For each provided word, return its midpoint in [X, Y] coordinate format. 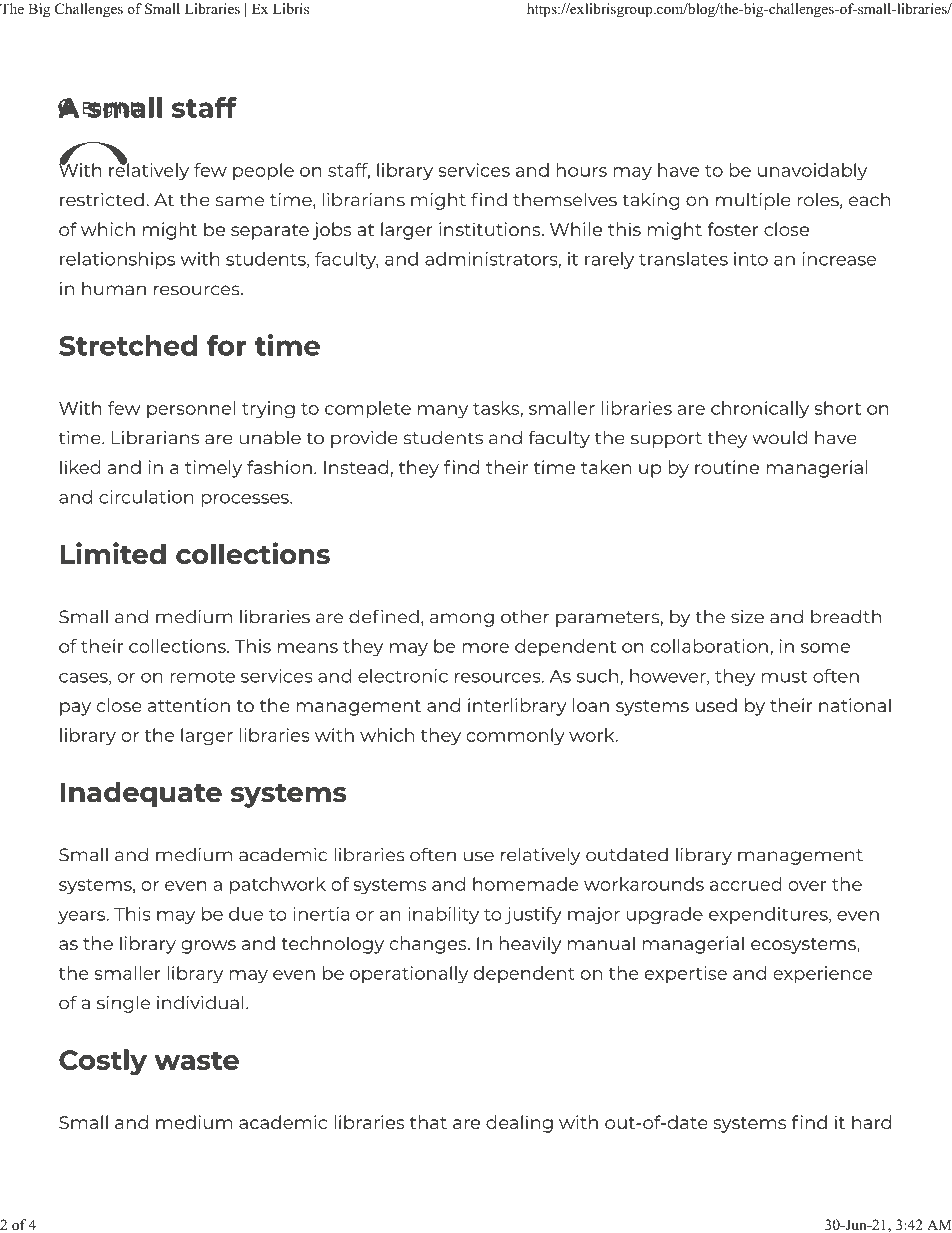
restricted [102, 199]
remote [202, 677]
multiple [753, 201]
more [485, 648]
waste [196, 1060]
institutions [491, 229]
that [428, 1122]
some [825, 648]
